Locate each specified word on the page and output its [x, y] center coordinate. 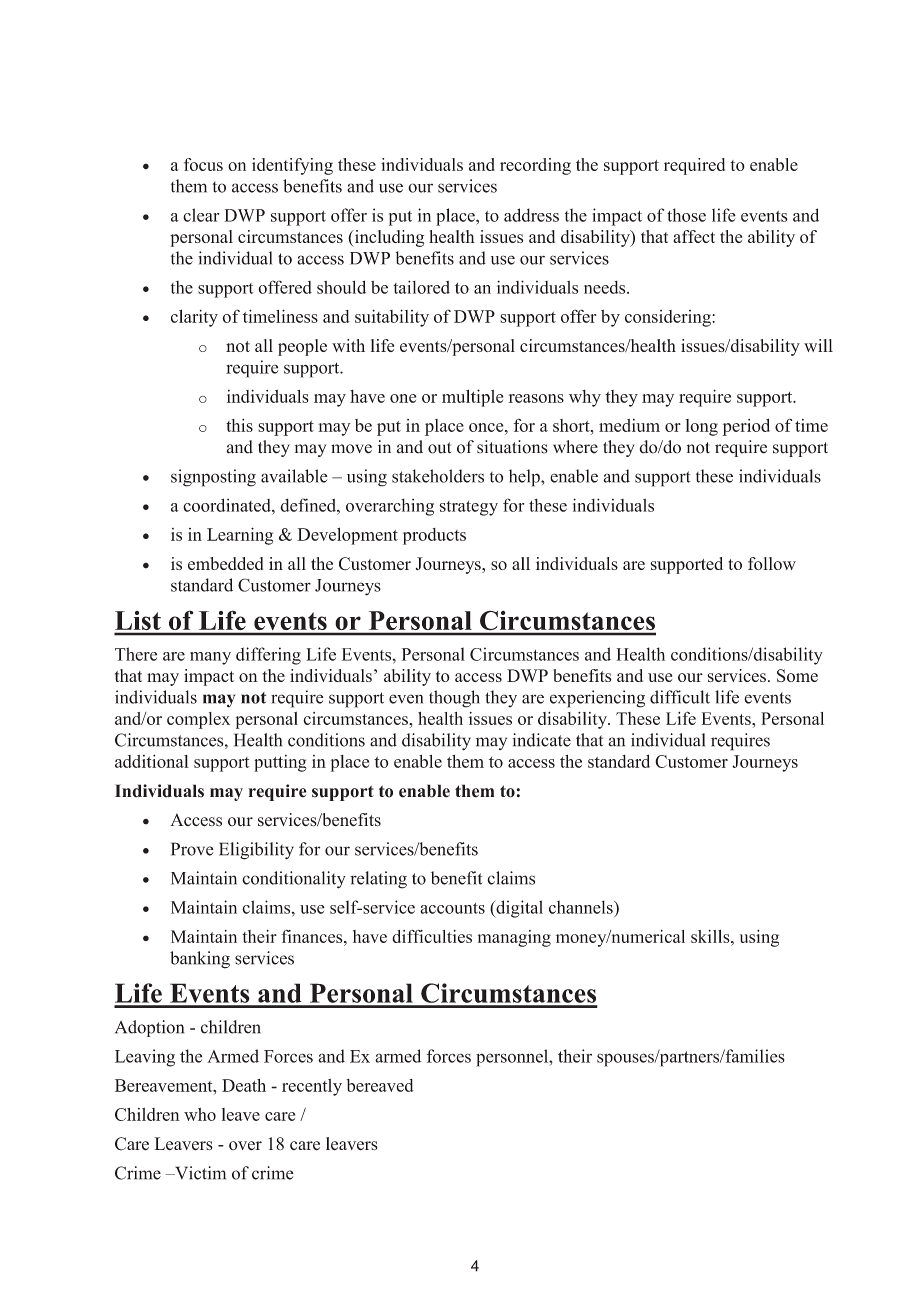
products [434, 536]
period [746, 427]
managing [514, 938]
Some [797, 675]
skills [711, 936]
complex [198, 720]
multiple [472, 398]
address [531, 215]
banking [200, 960]
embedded [226, 563]
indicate [542, 740]
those [686, 215]
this [239, 425]
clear [201, 215]
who [200, 1114]
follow [772, 563]
